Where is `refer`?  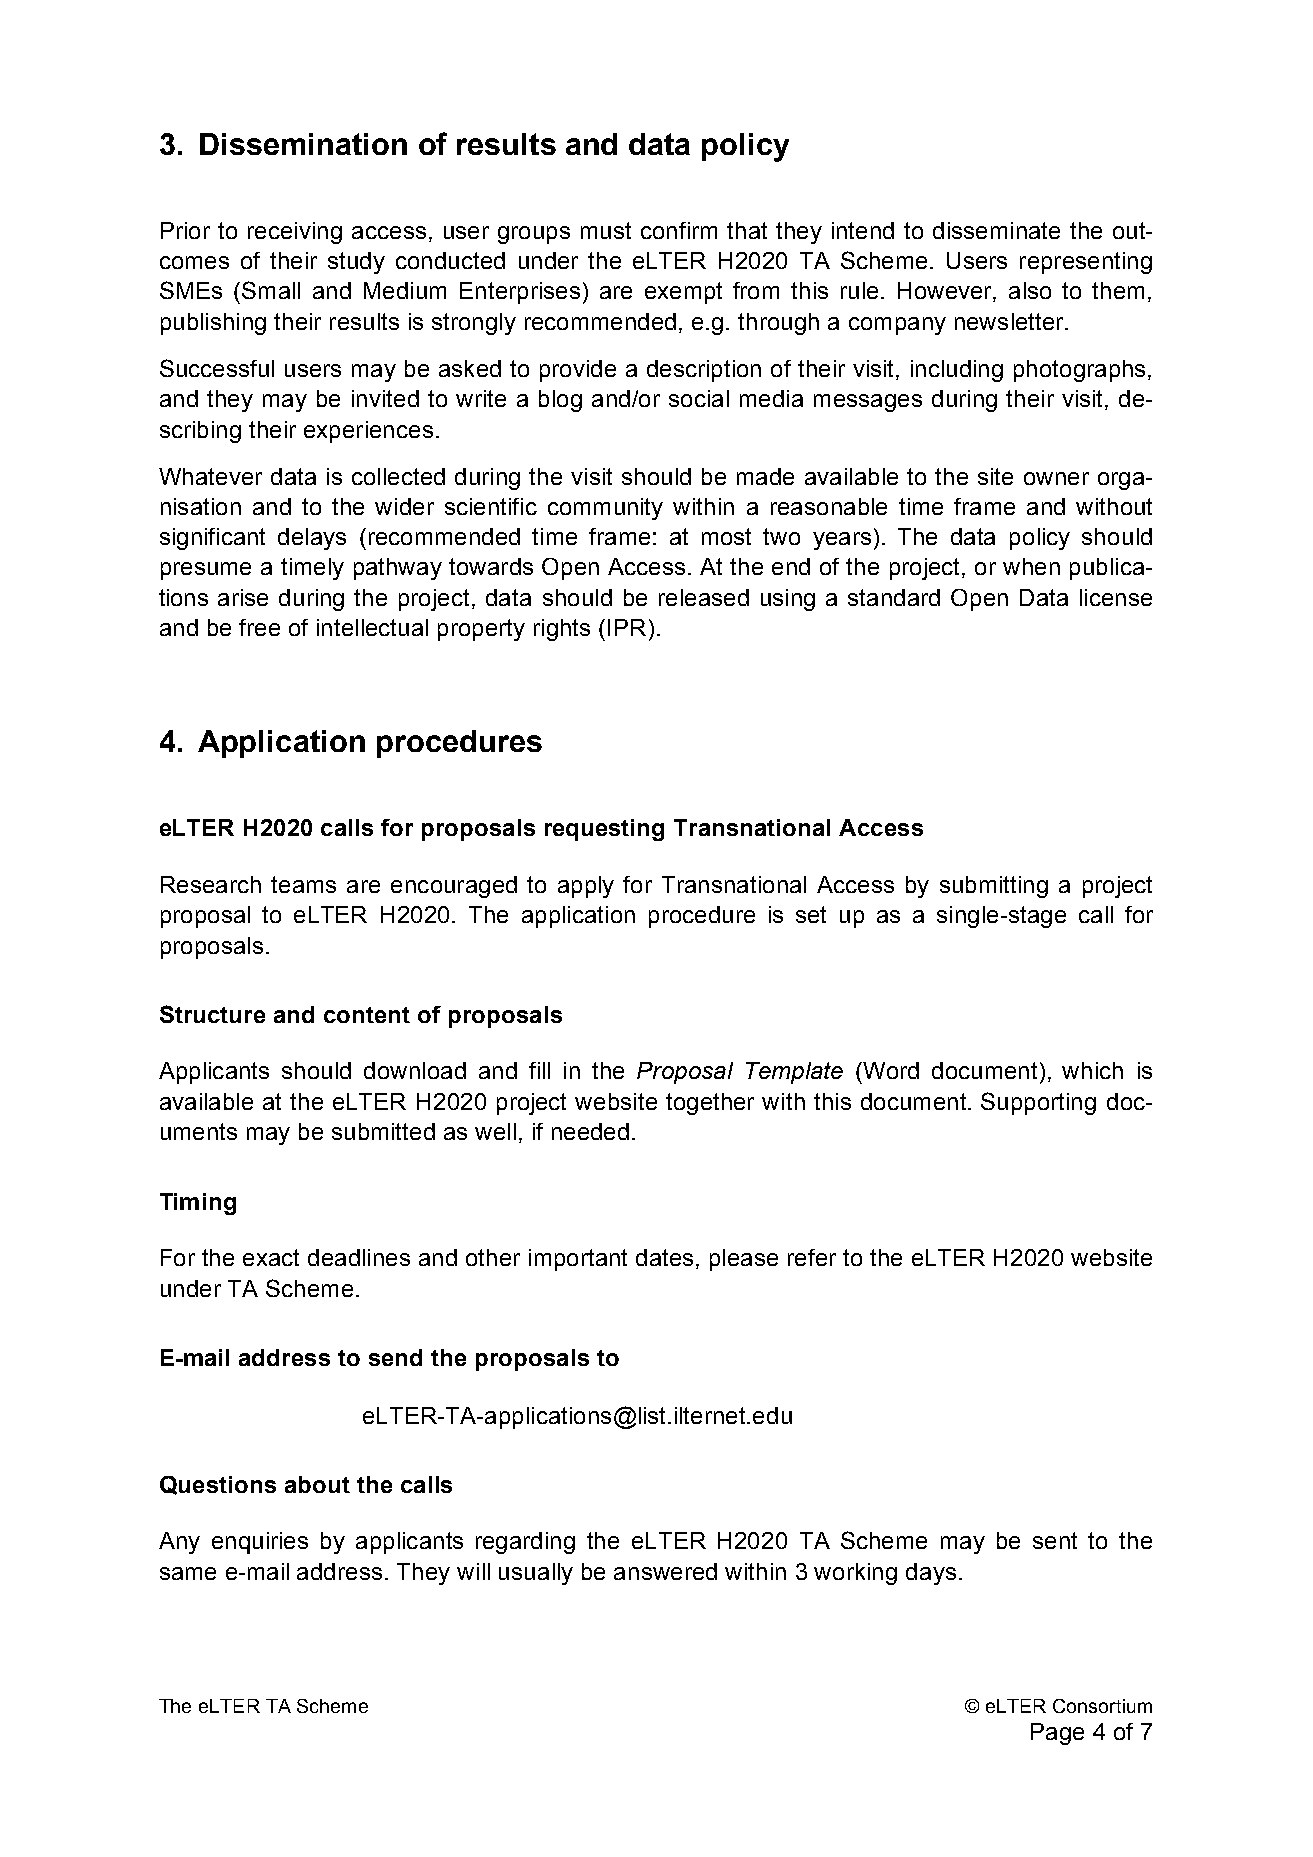 refer is located at coordinates (812, 1257).
